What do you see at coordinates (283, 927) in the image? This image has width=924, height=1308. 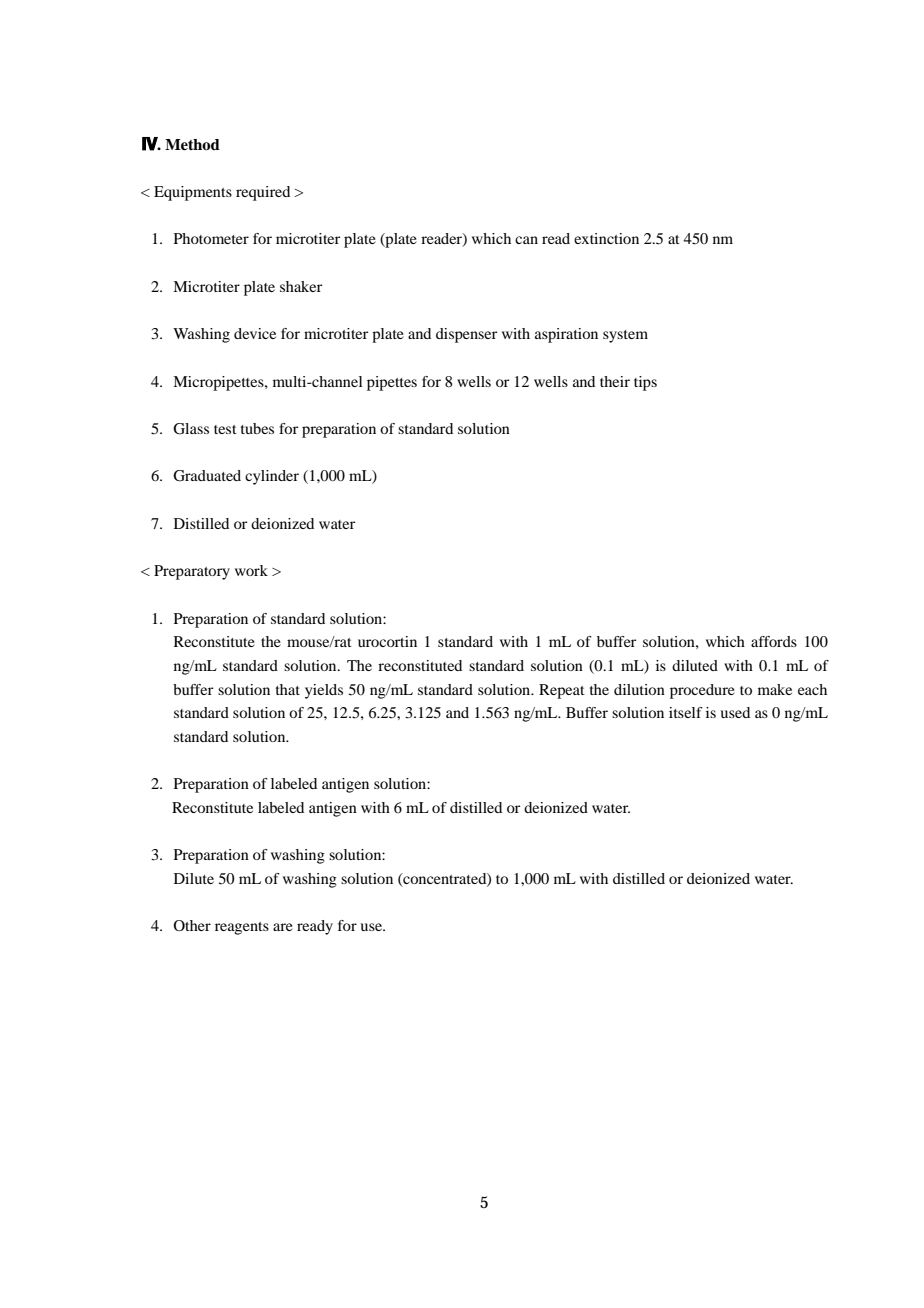 I see `are` at bounding box center [283, 927].
